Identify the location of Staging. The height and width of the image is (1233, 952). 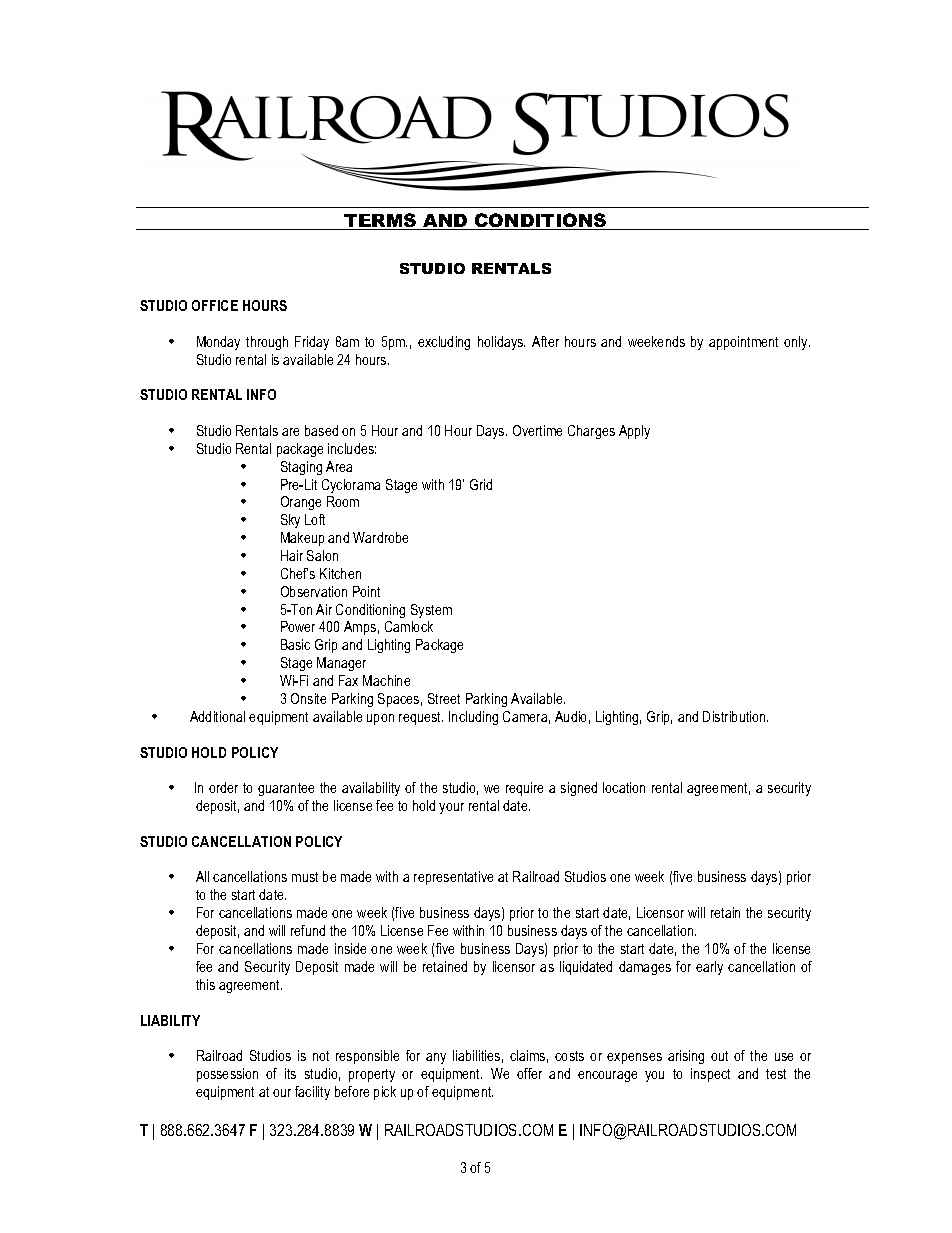
(301, 468).
